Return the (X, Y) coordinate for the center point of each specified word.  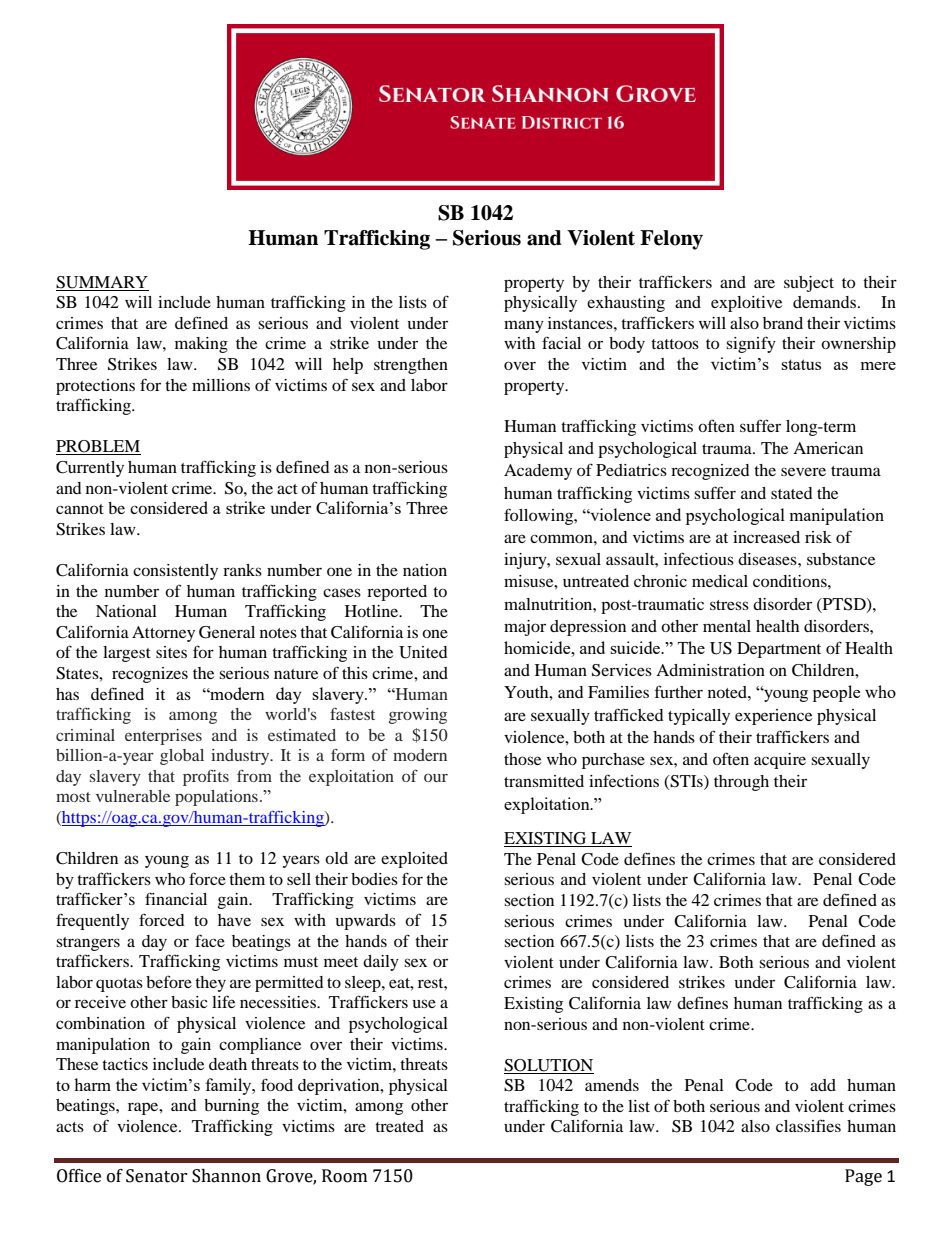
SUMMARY (102, 282)
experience (773, 717)
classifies (808, 1125)
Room (344, 1176)
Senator (157, 1176)
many (524, 326)
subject (809, 284)
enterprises (163, 737)
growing (418, 716)
